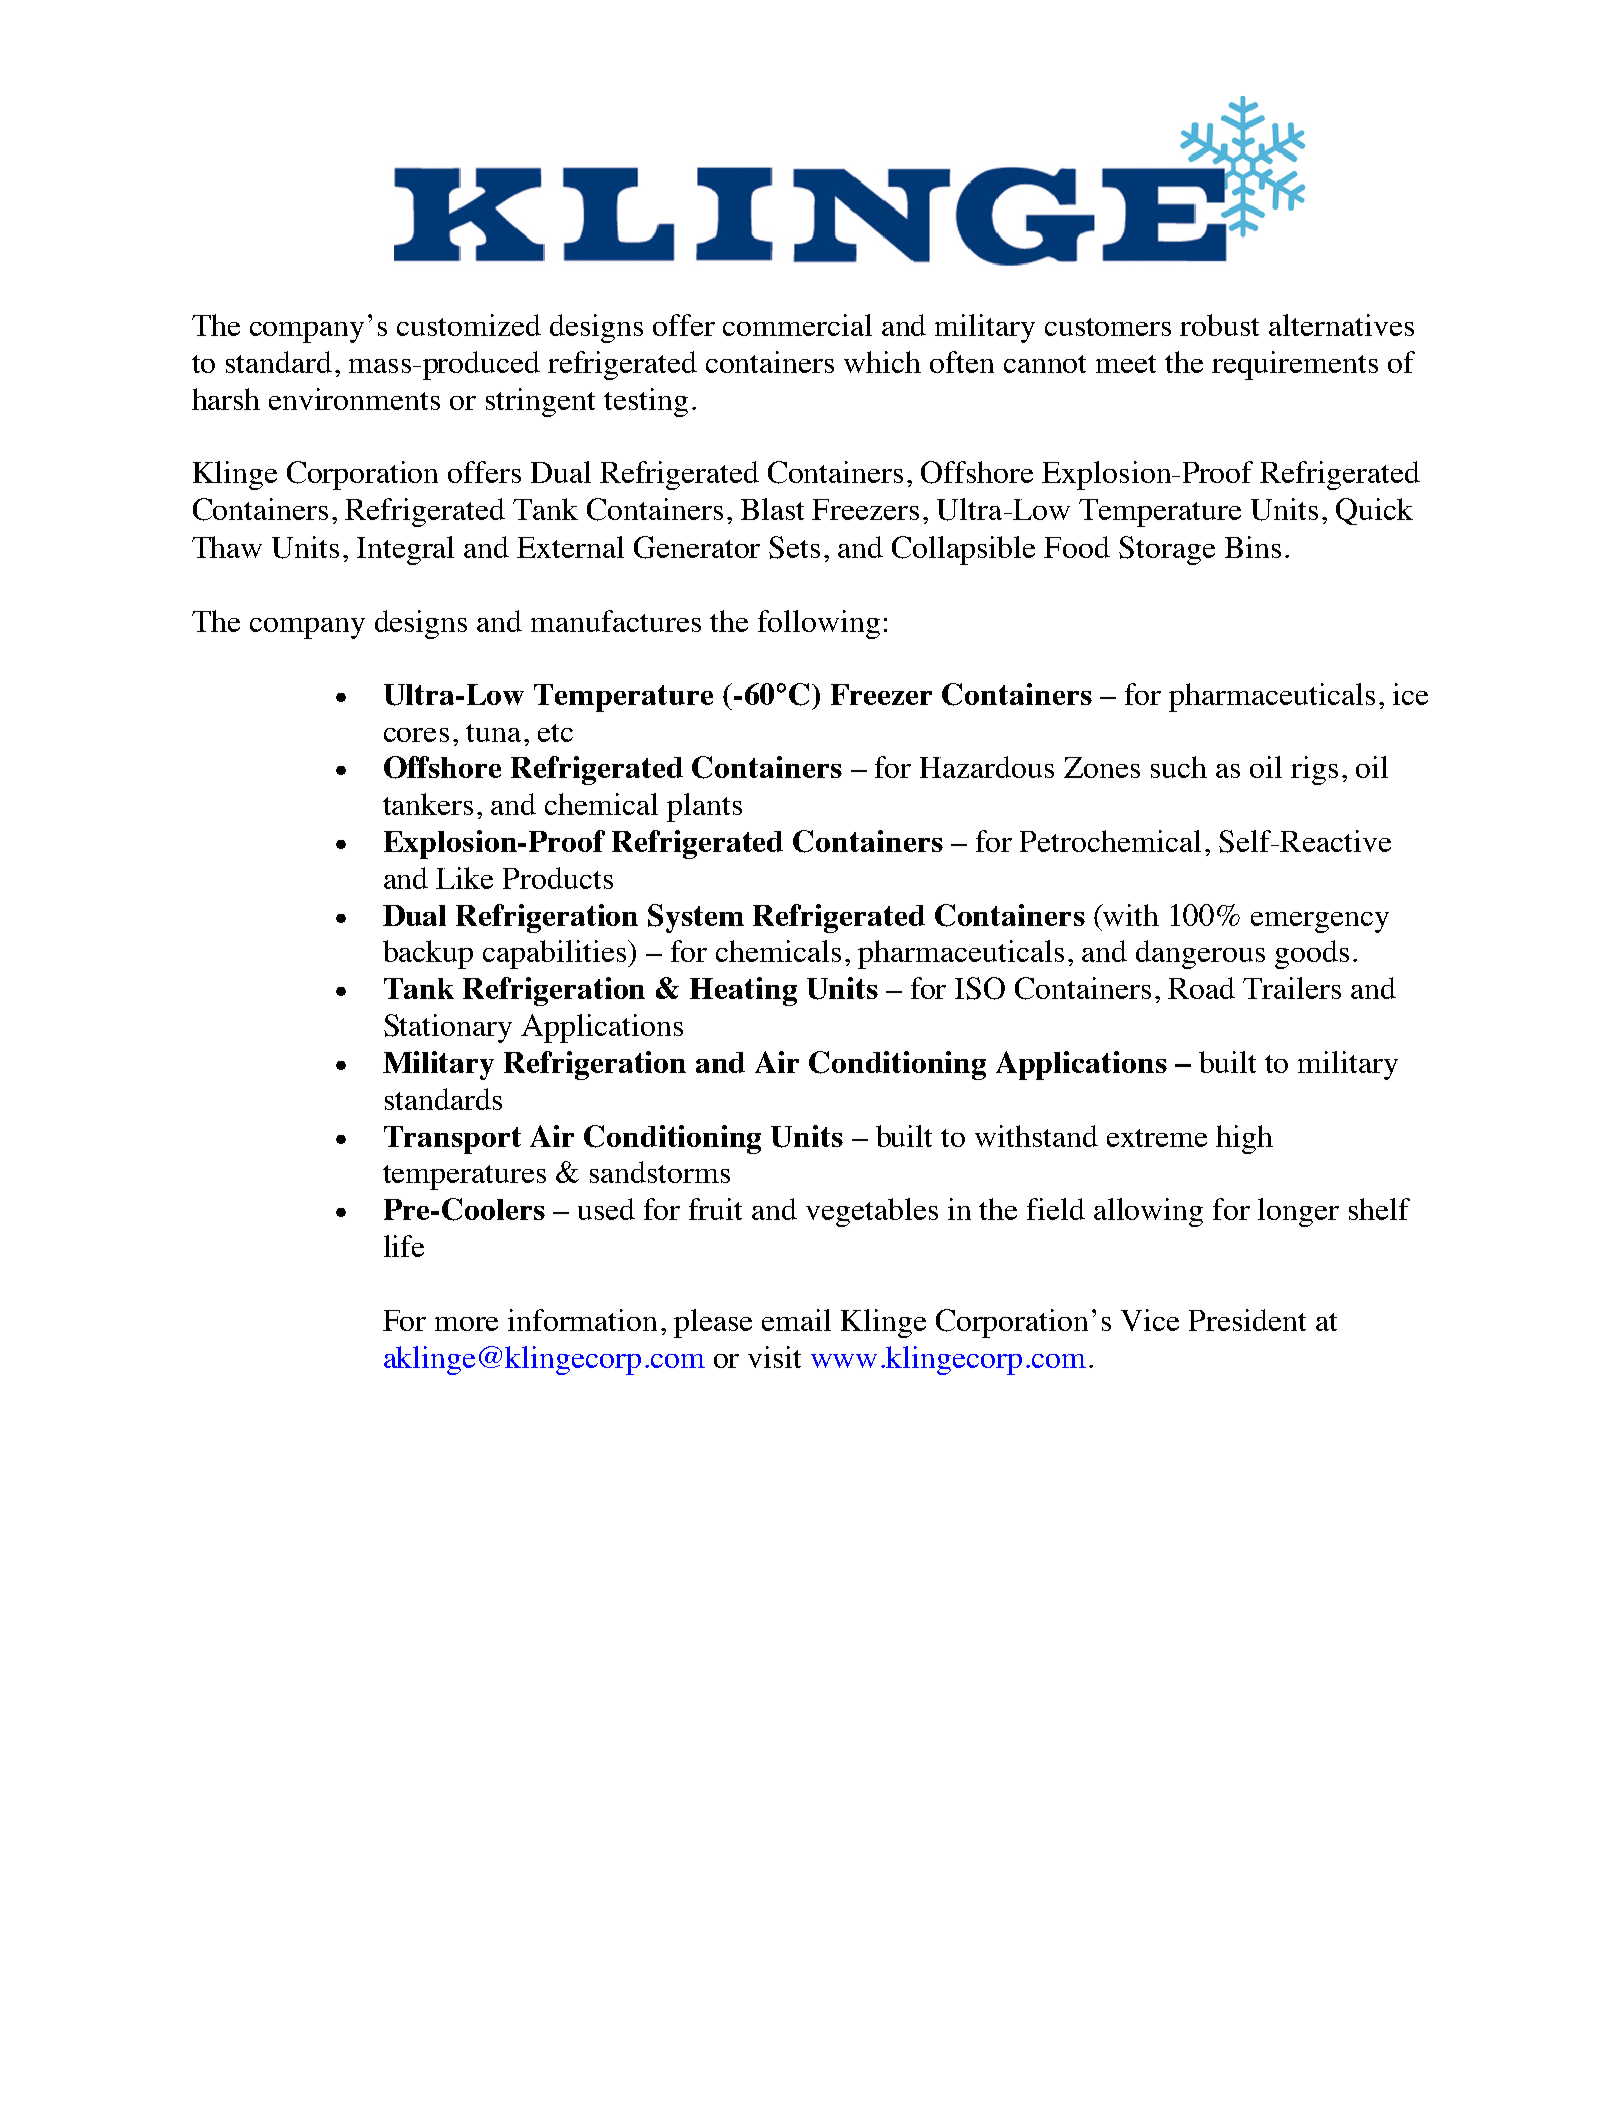  I want to click on requirements, so click(1295, 365).
